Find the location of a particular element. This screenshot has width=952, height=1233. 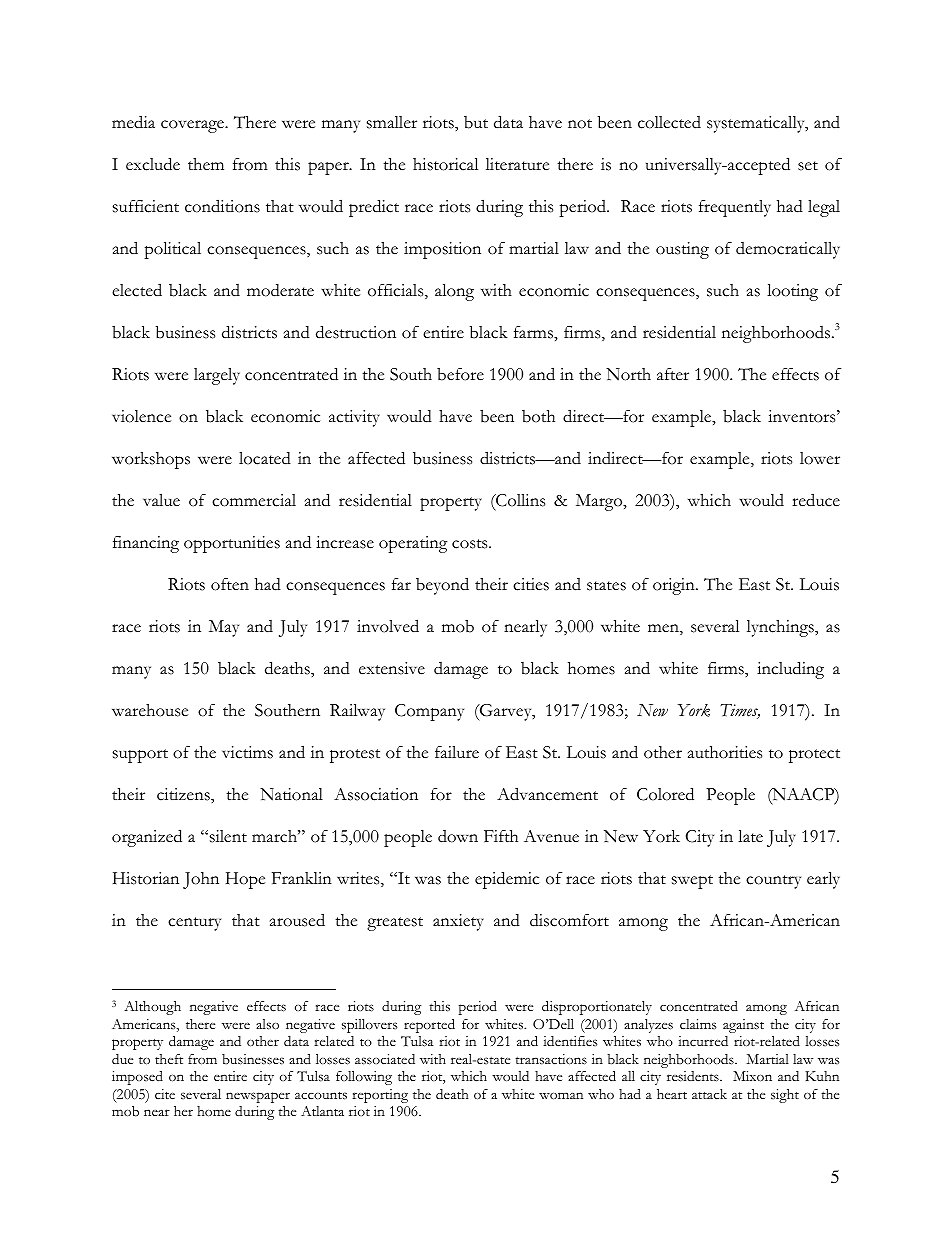

beyond is located at coordinates (442, 586).
